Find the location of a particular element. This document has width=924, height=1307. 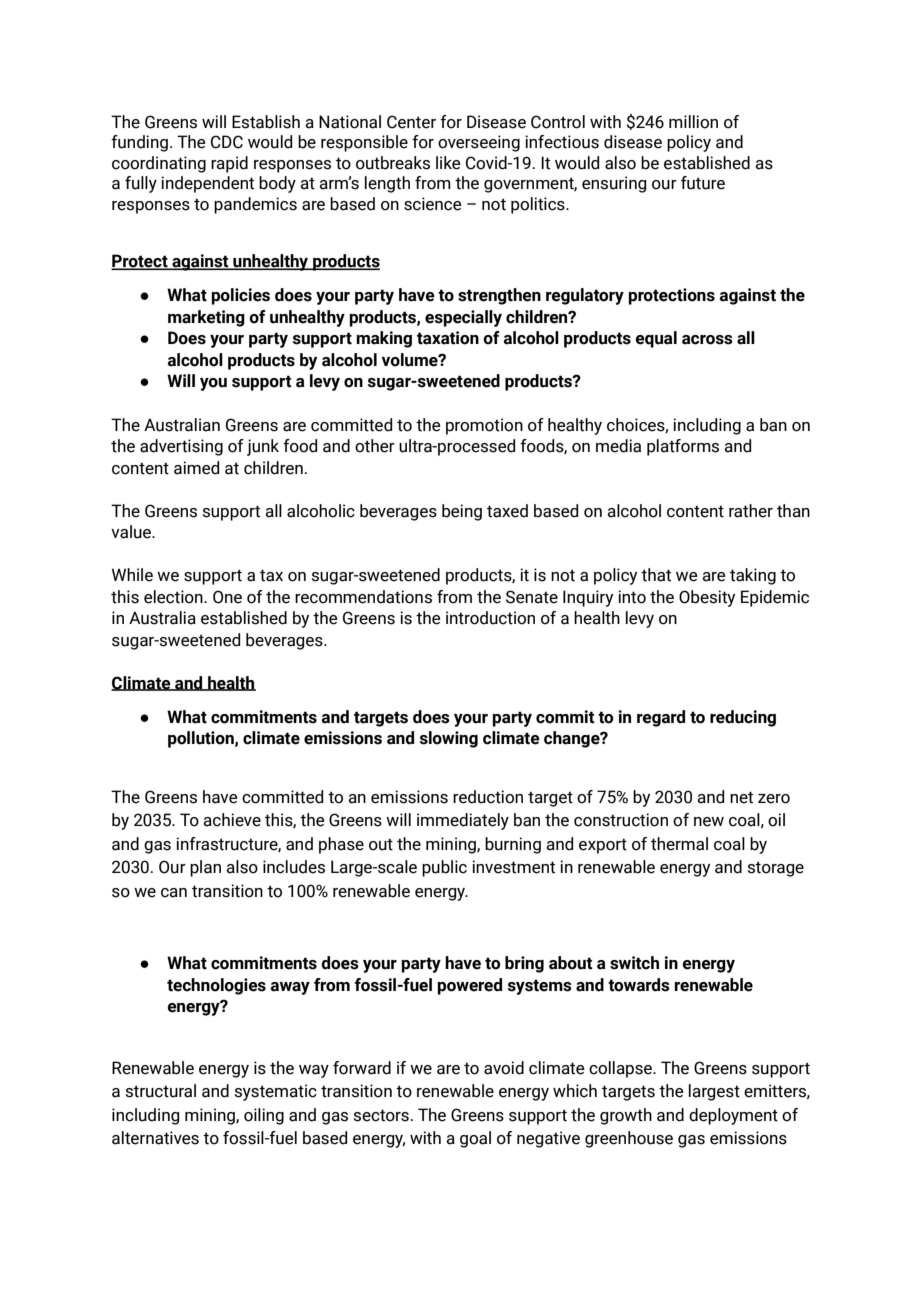

Obesity is located at coordinates (707, 598).
